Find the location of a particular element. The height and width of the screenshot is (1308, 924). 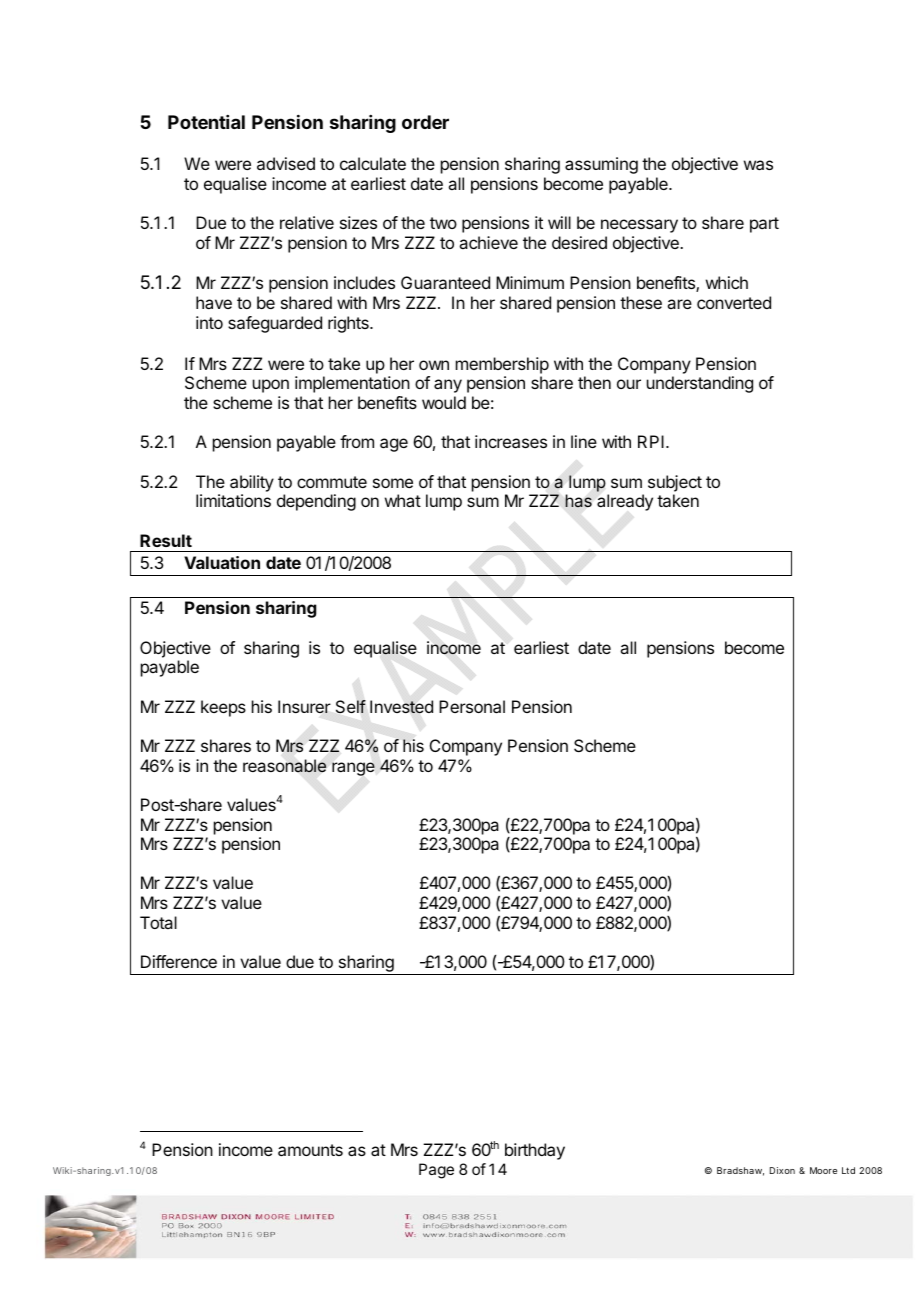

Personal is located at coordinates (472, 706).
